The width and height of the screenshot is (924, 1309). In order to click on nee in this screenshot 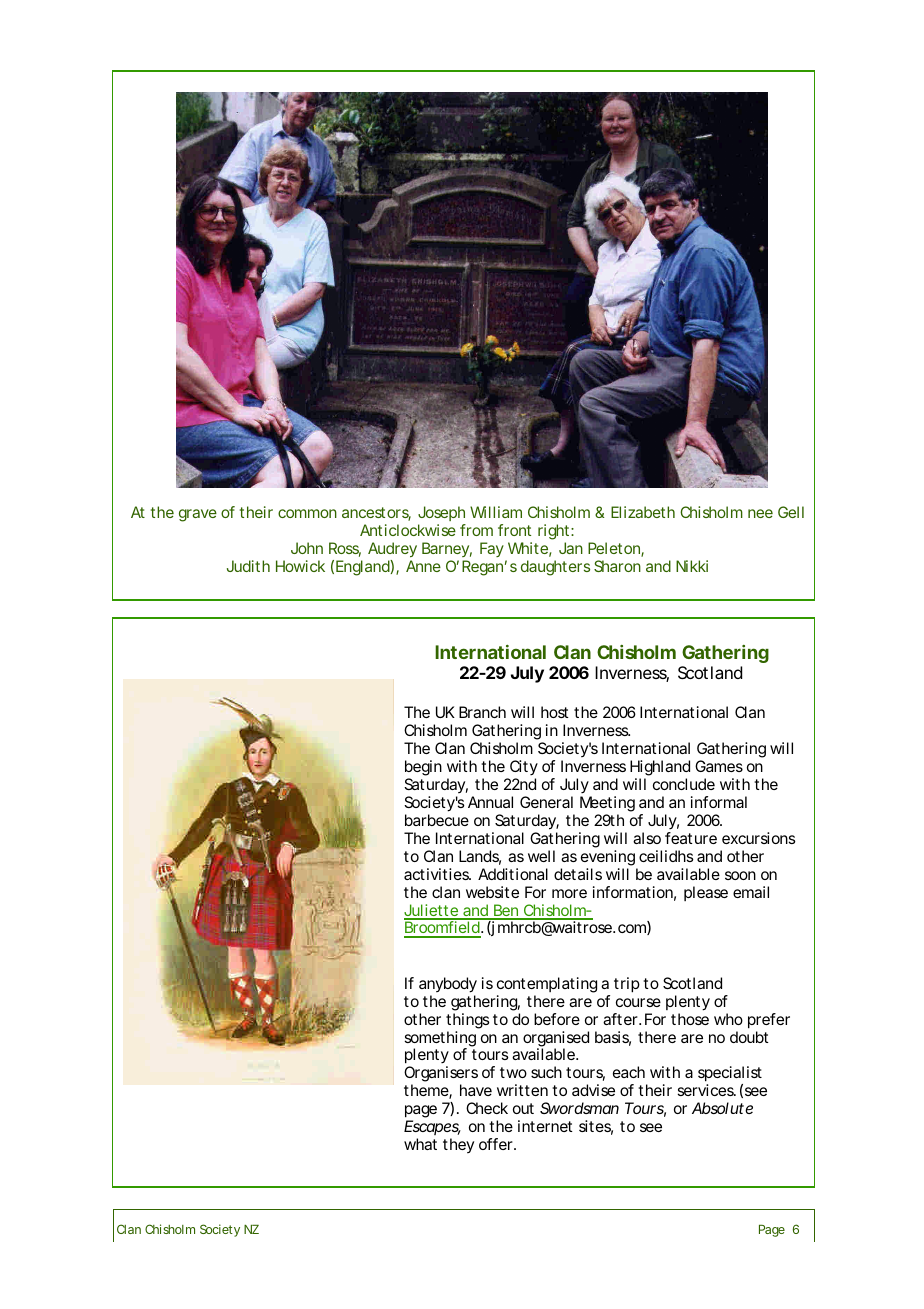, I will do `click(760, 513)`.
